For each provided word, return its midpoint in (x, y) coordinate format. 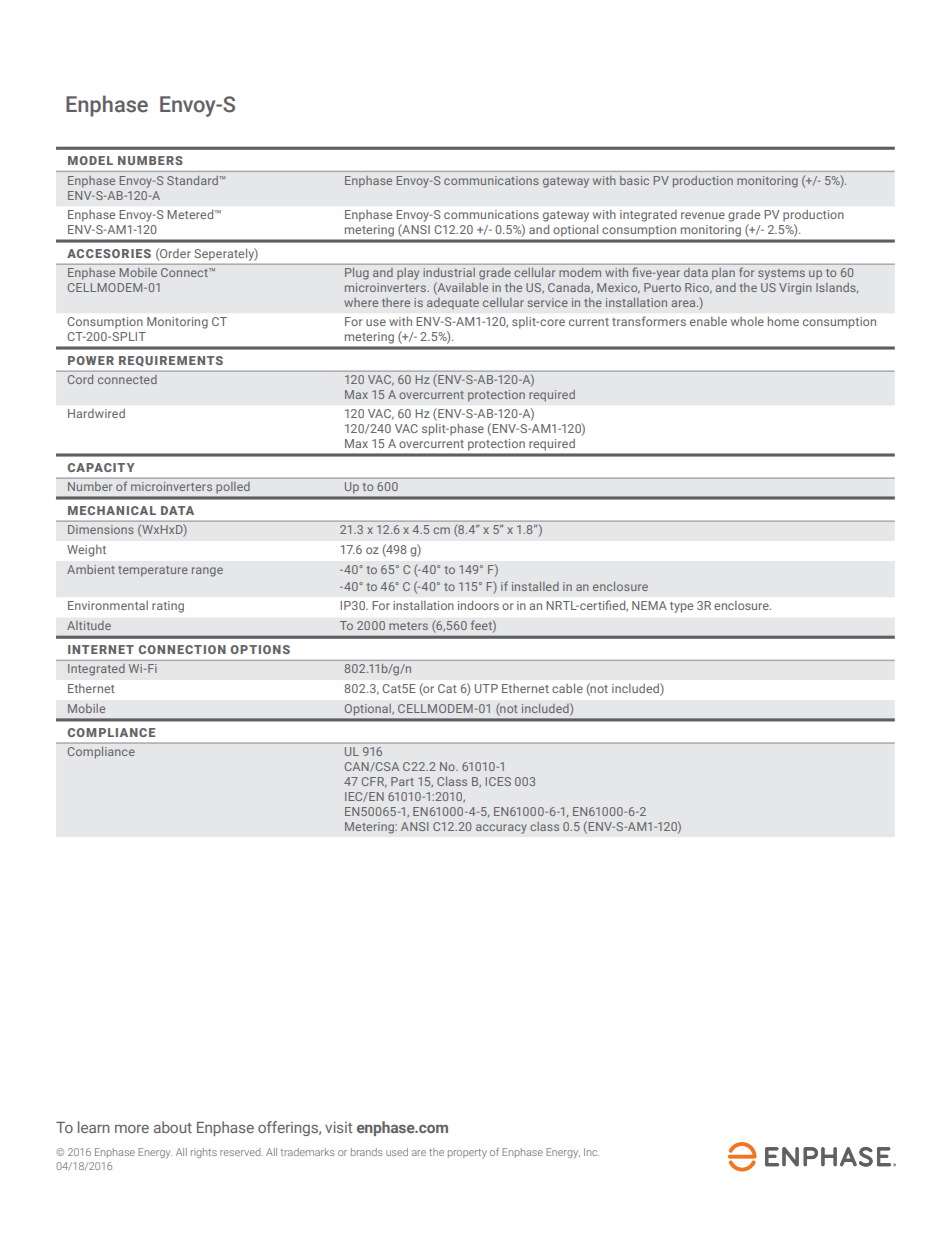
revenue (703, 215)
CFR (374, 782)
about (173, 1127)
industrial (449, 272)
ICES (498, 781)
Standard (193, 180)
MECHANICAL (112, 510)
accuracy (501, 829)
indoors (478, 605)
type (681, 607)
